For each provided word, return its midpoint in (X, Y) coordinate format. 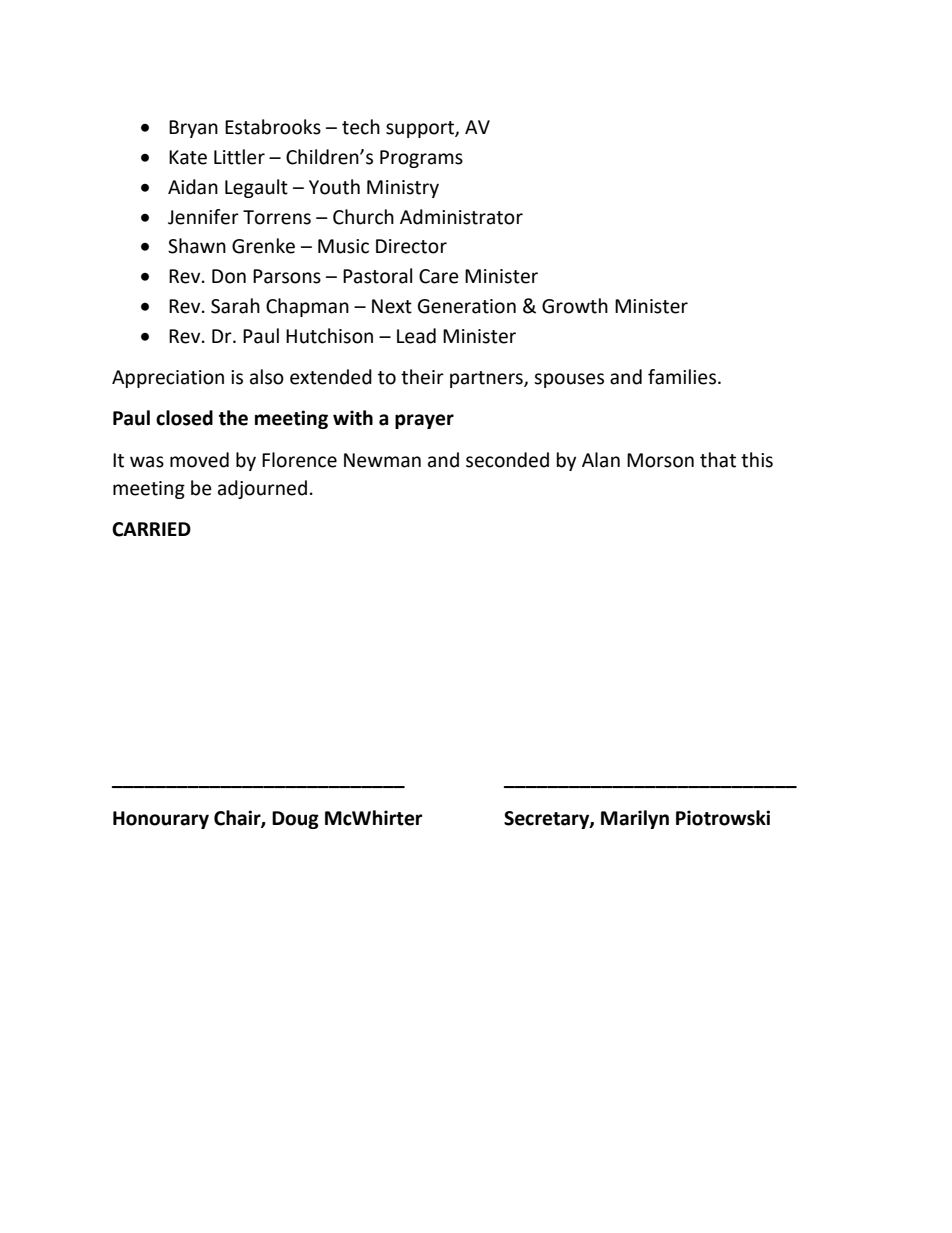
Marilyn (635, 819)
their (422, 377)
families (683, 377)
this (757, 460)
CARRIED (151, 529)
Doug (295, 820)
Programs (421, 159)
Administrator (461, 217)
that (718, 460)
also (267, 377)
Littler (239, 157)
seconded (507, 460)
